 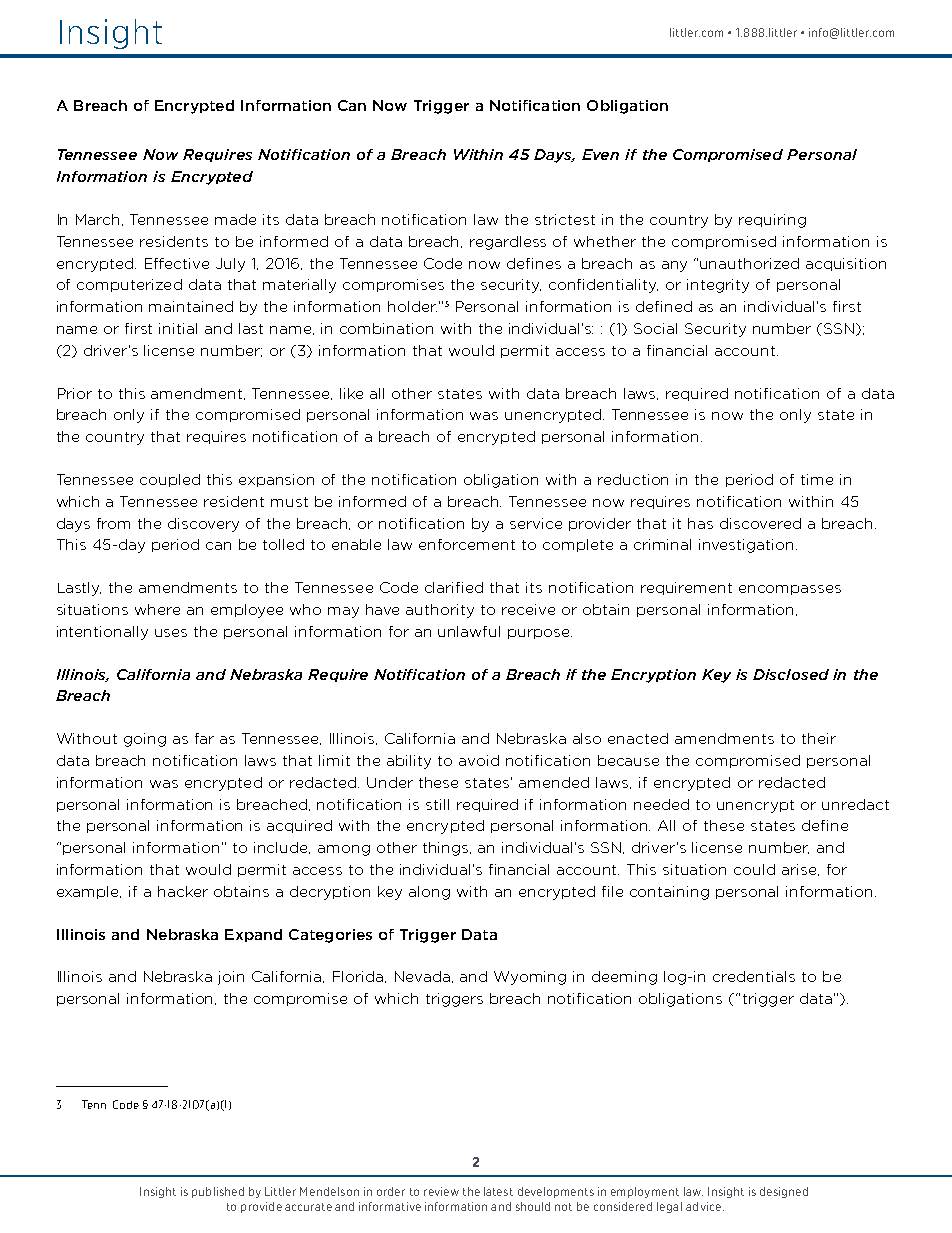 What do you see at coordinates (157, 609) in the screenshot?
I see `where` at bounding box center [157, 609].
